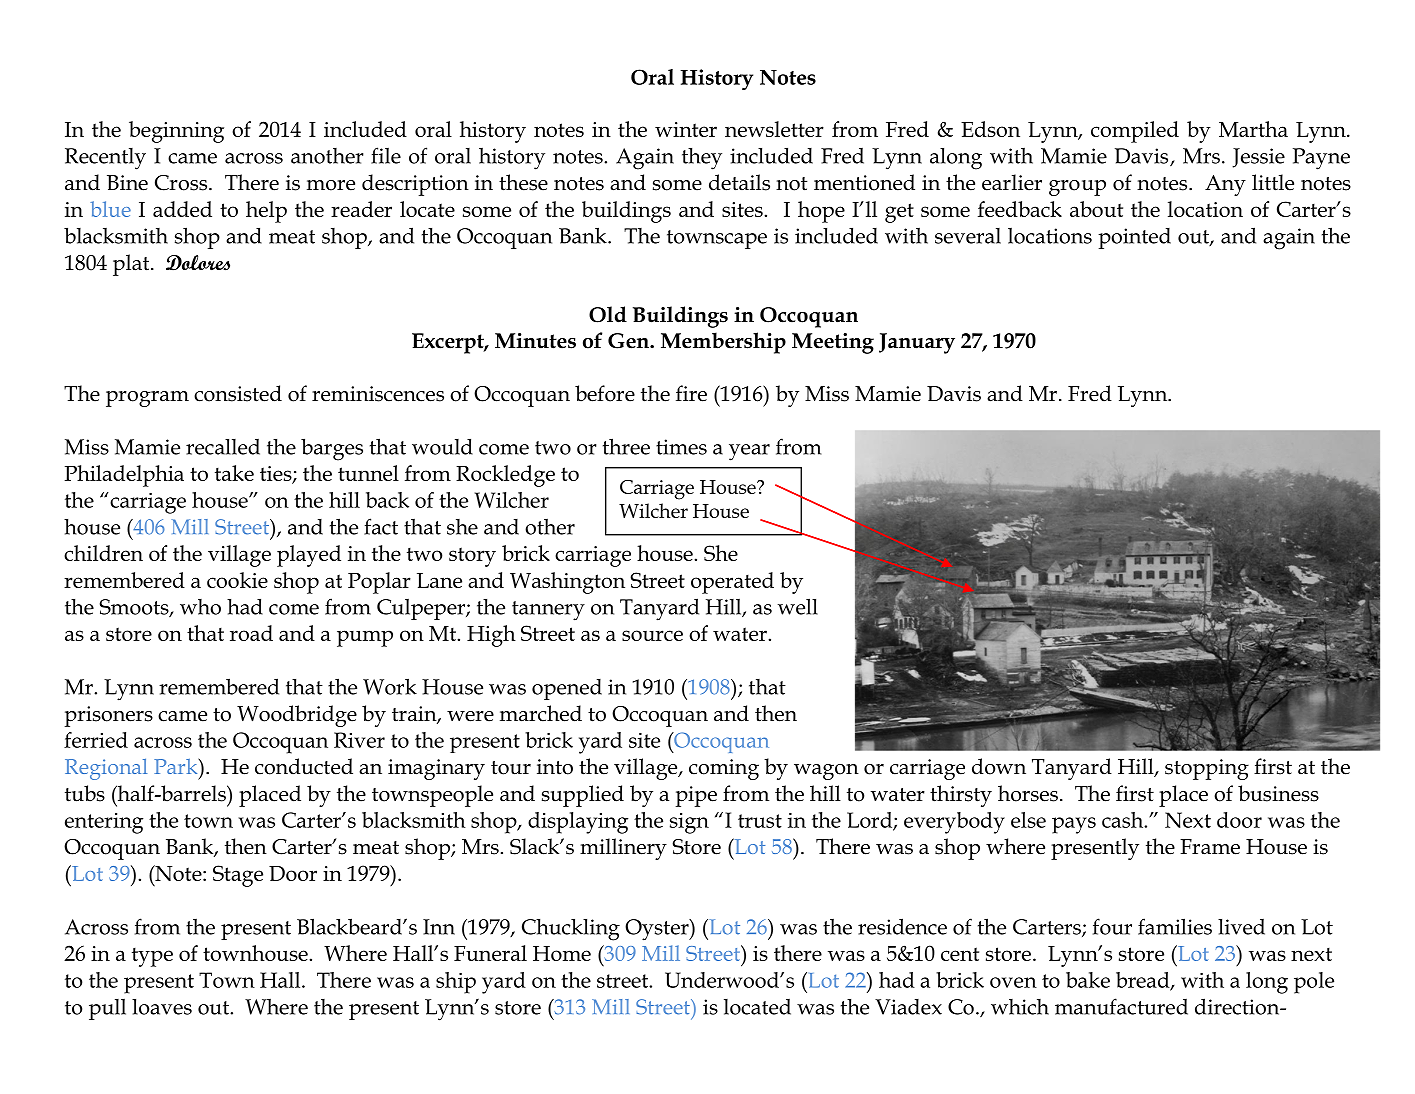 The height and width of the screenshot is (1094, 1415). What do you see at coordinates (1207, 769) in the screenshot?
I see `stopping` at bounding box center [1207, 769].
